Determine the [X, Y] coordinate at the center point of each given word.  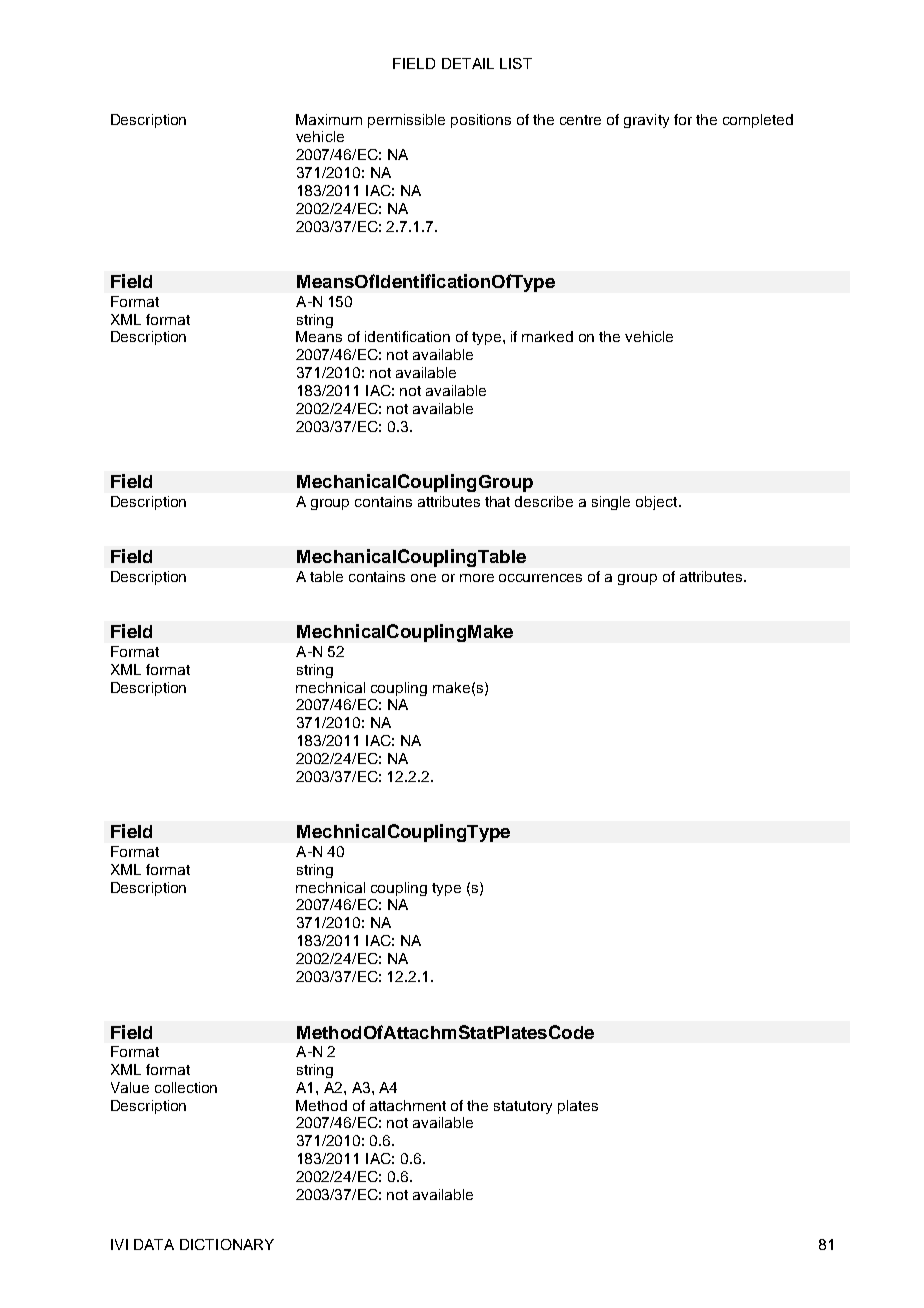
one [423, 578]
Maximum [329, 119]
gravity [646, 121]
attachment [408, 1105]
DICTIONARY [227, 1244]
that [497, 501]
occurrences [540, 578]
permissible [406, 121]
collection [186, 1087]
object [658, 503]
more [477, 578]
